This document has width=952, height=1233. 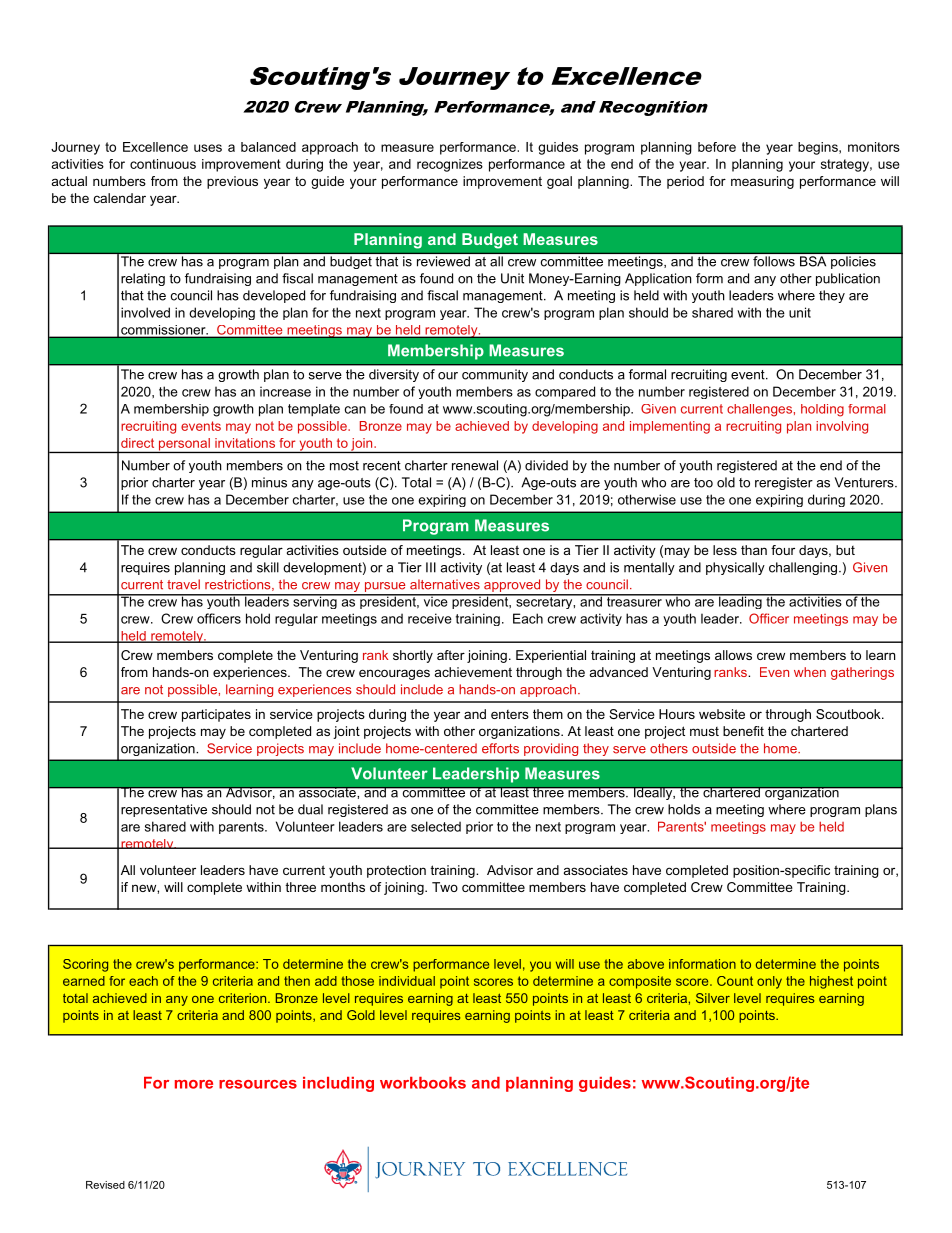 What do you see at coordinates (85, 965) in the document?
I see `Scoring` at bounding box center [85, 965].
